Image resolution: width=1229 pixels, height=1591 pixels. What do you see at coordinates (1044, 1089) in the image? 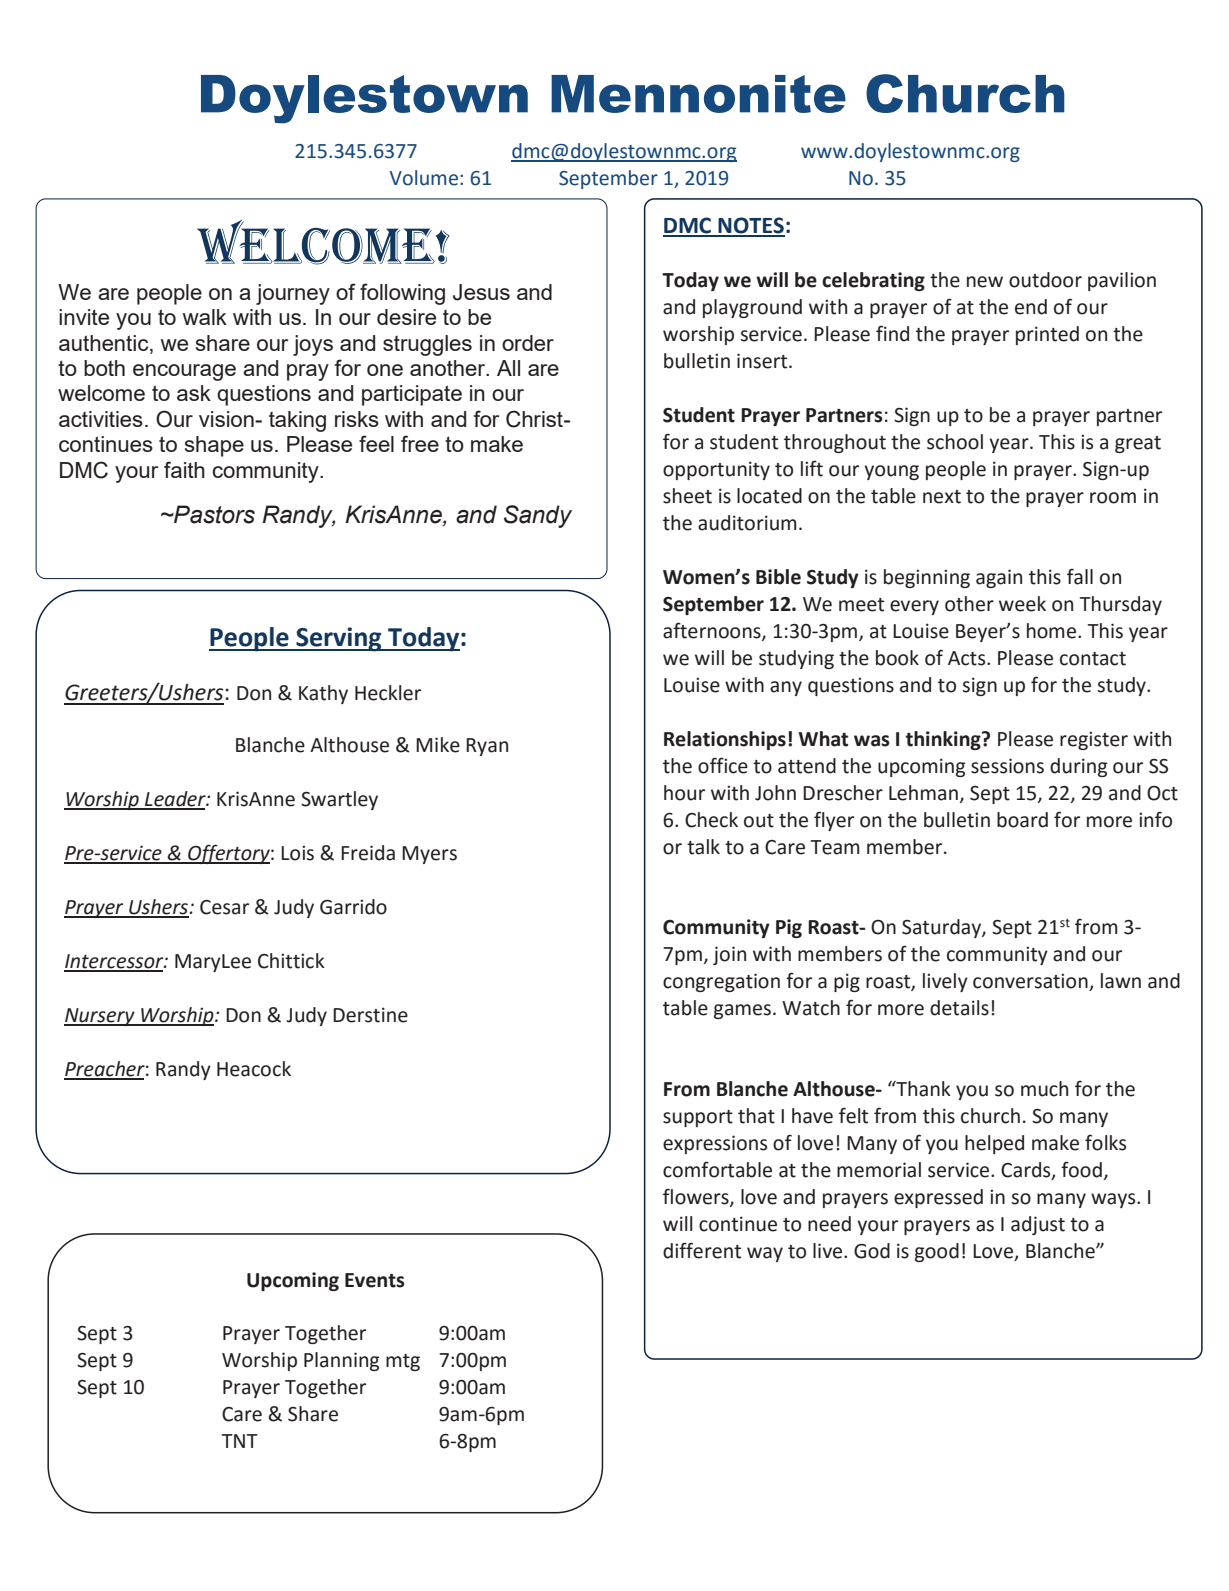
I see `much` at bounding box center [1044, 1089].
